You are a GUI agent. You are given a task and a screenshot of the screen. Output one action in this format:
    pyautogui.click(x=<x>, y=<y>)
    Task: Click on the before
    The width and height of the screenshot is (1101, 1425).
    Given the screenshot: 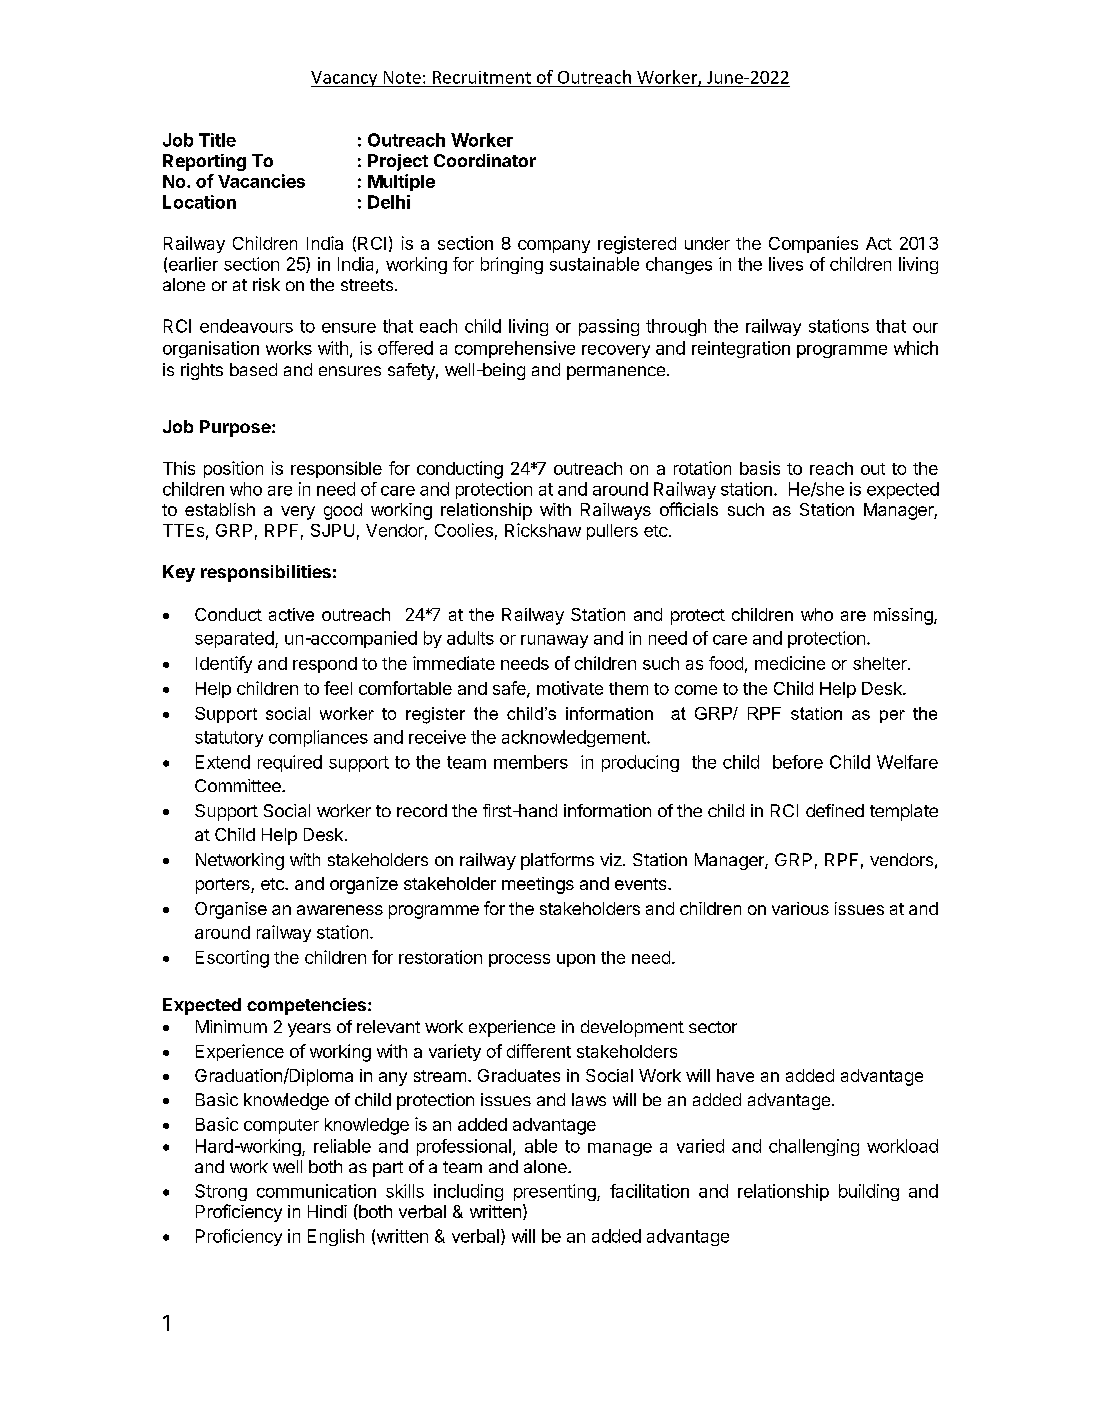 What is the action you would take?
    pyautogui.click(x=798, y=762)
